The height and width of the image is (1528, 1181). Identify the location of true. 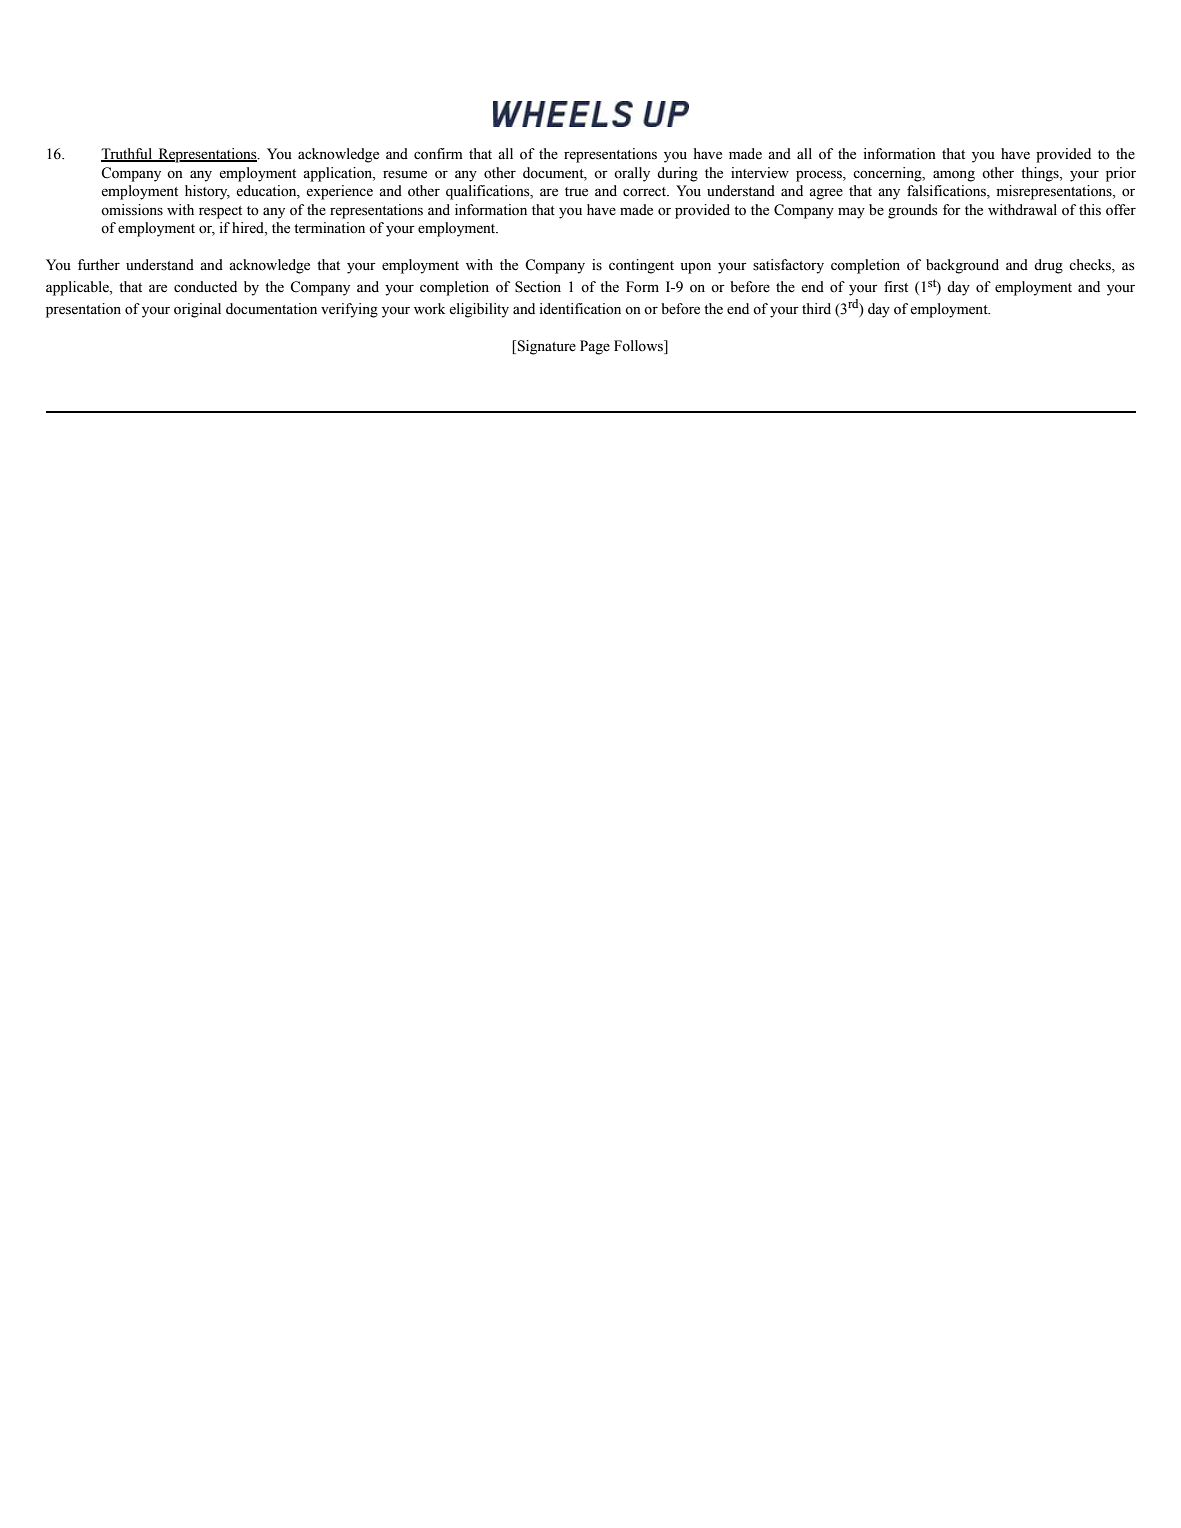
(576, 192).
